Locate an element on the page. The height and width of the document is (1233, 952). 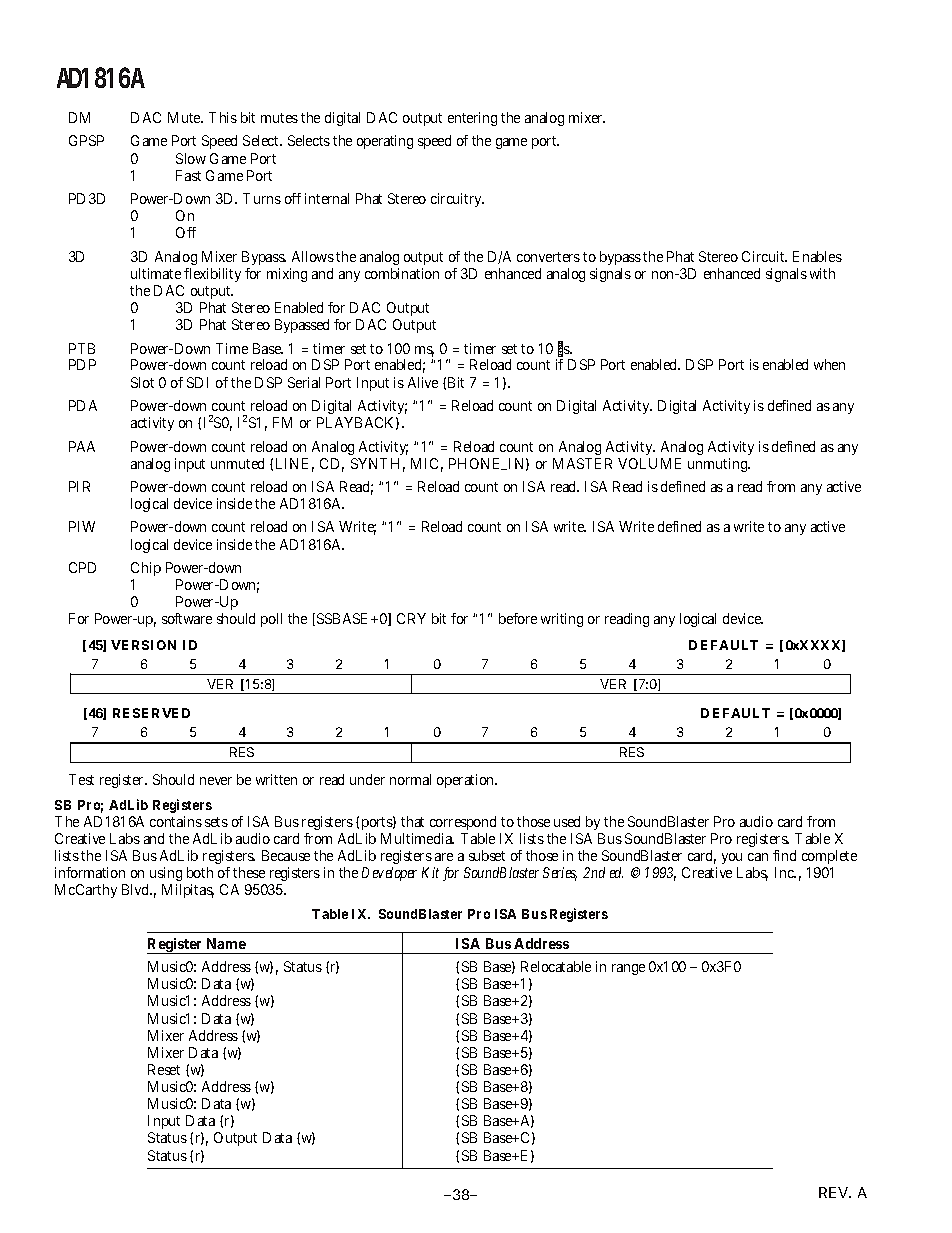
writing is located at coordinates (562, 620).
